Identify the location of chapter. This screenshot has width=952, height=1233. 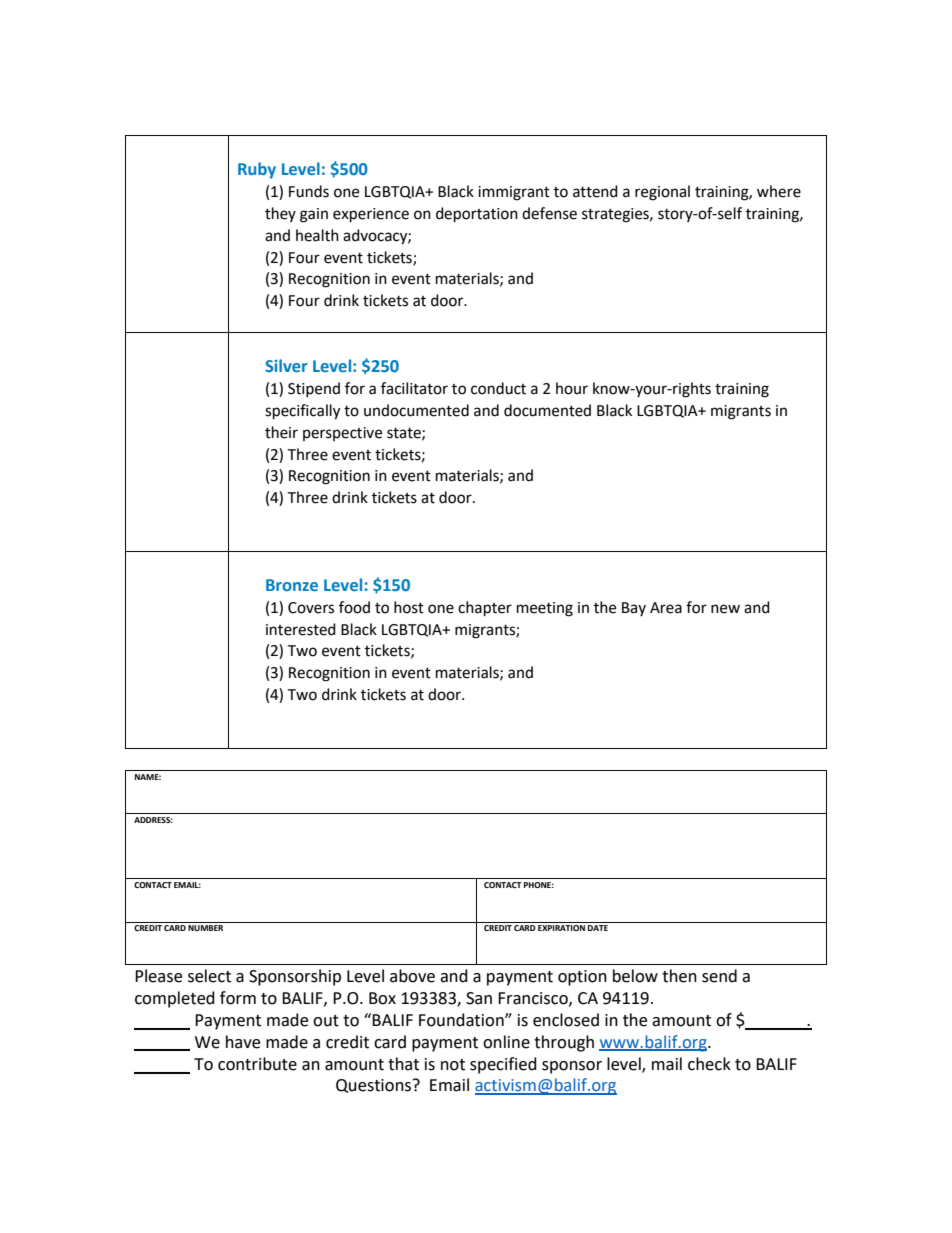
(485, 609).
